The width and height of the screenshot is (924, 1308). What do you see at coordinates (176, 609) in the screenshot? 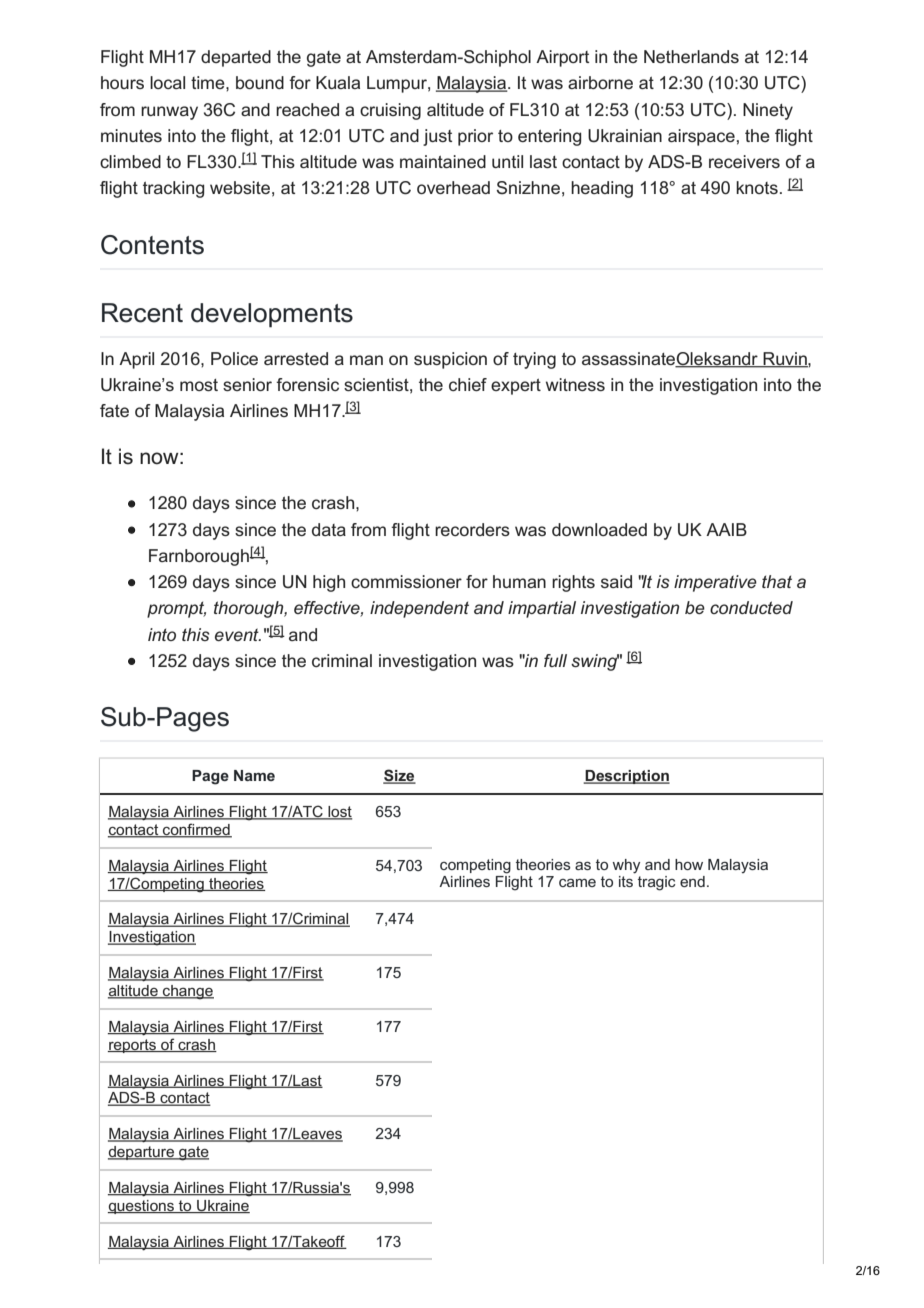
I see `prompt` at bounding box center [176, 609].
